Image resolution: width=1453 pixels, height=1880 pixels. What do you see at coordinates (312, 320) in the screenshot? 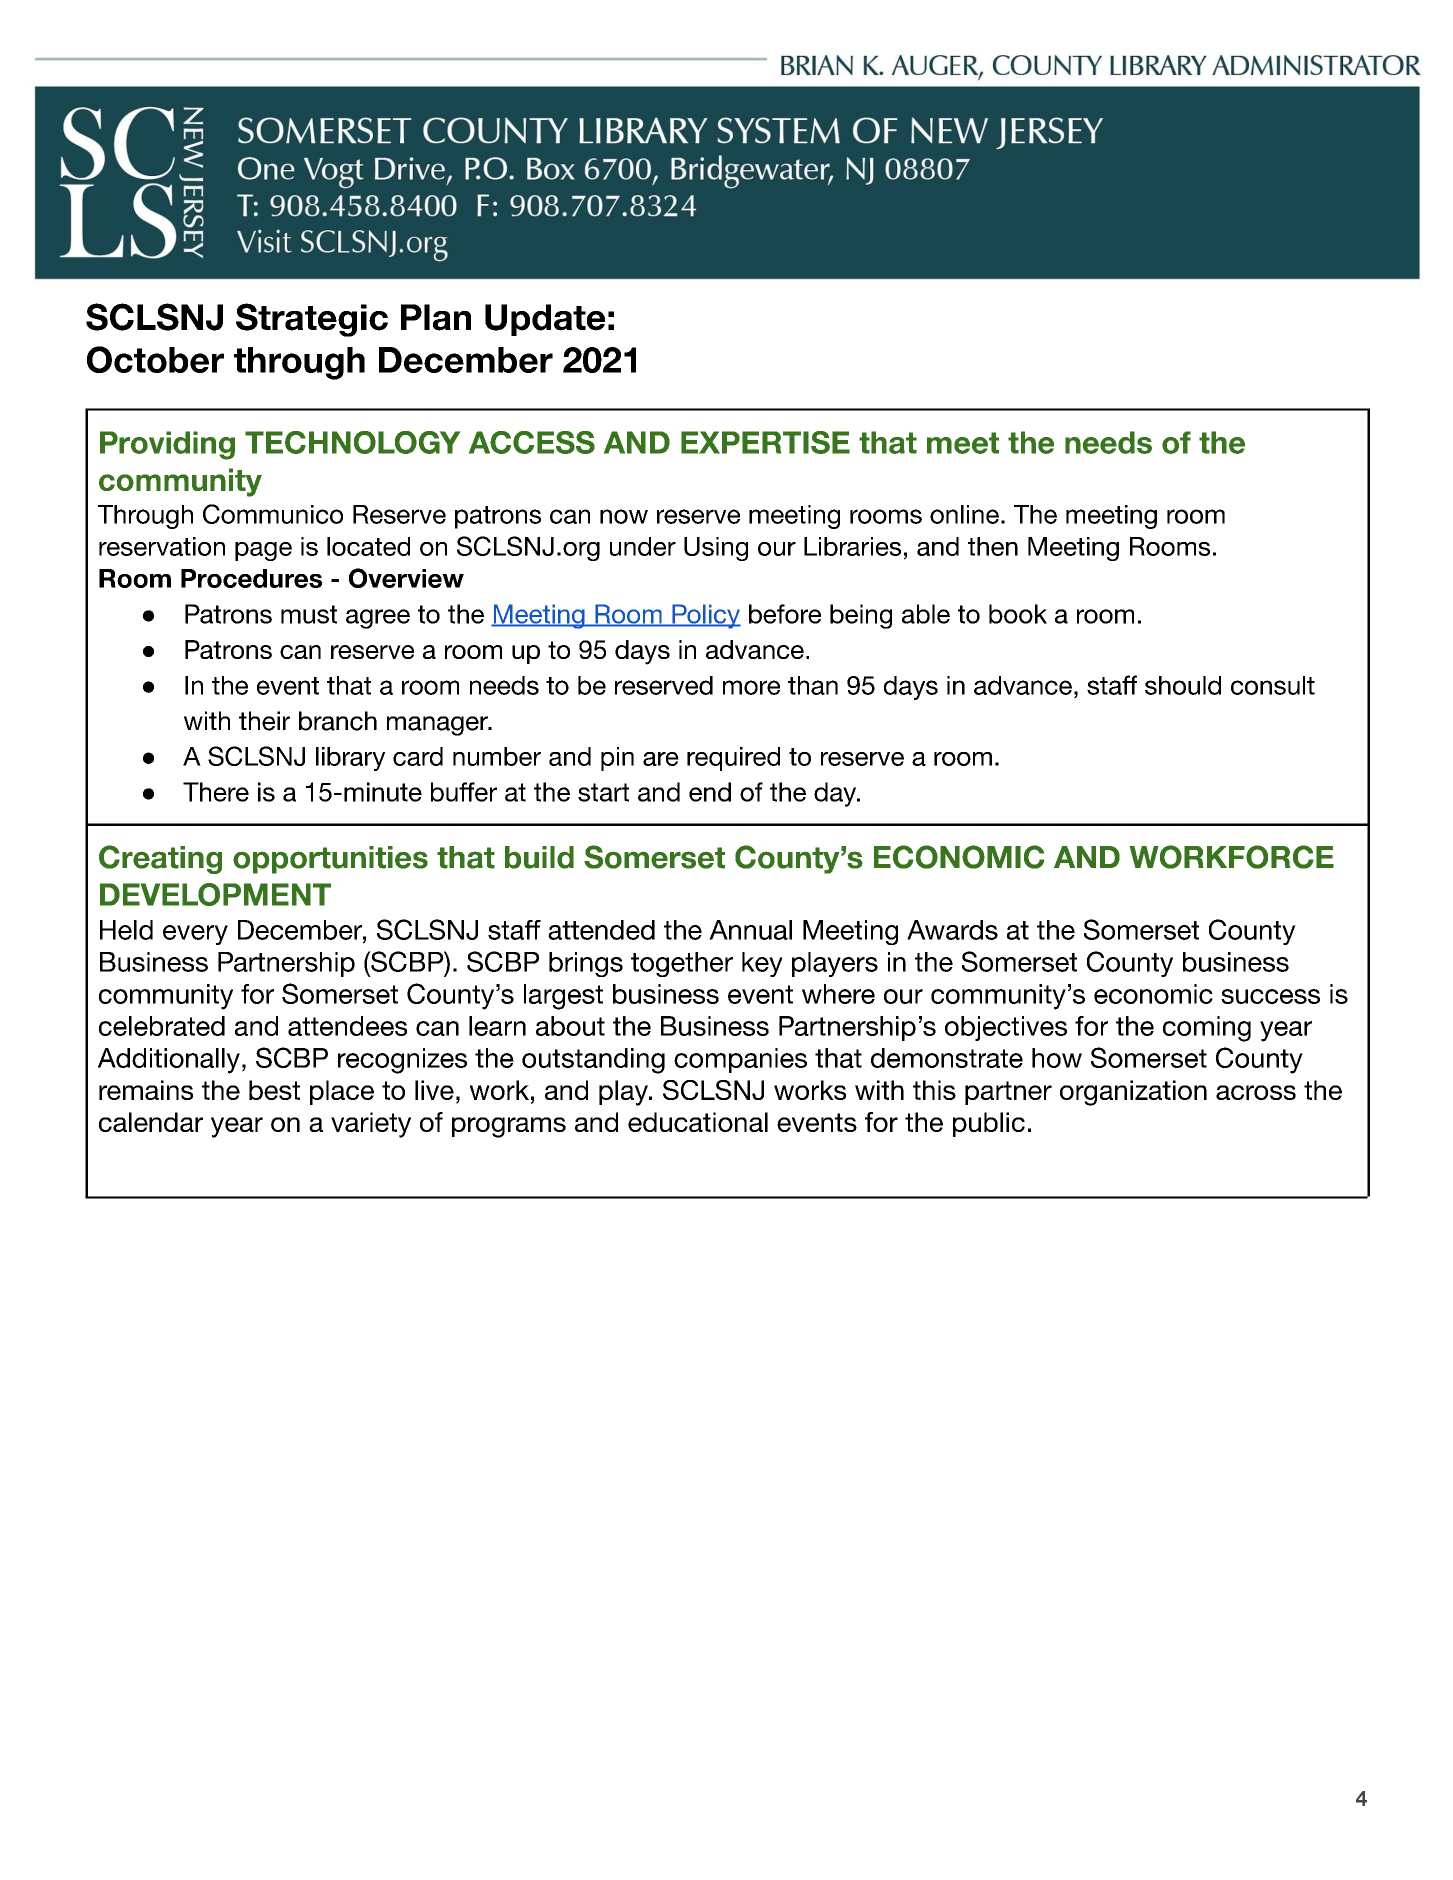
I see `Strategic` at bounding box center [312, 320].
